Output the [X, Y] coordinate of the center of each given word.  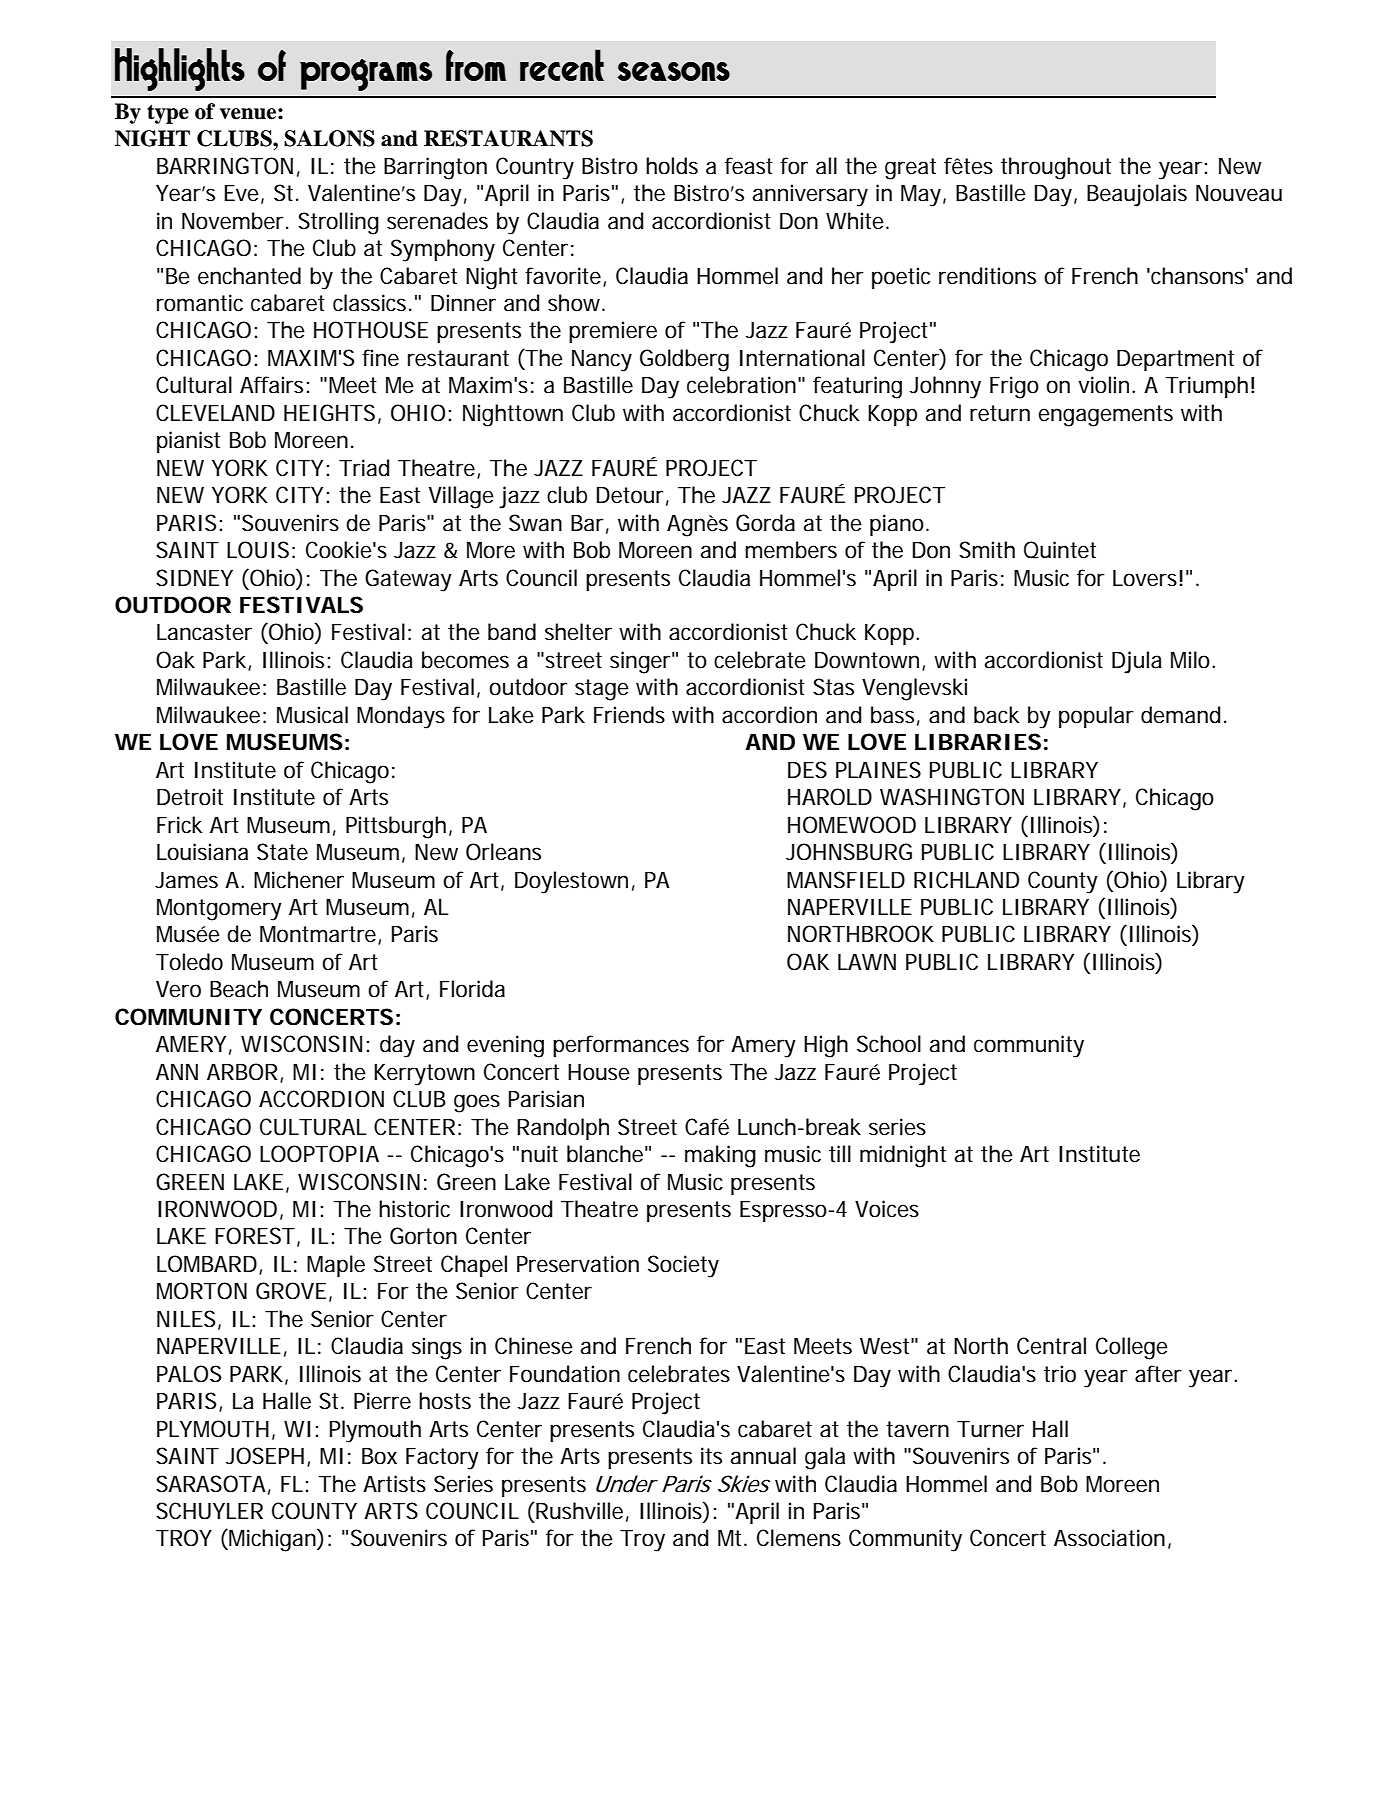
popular [1096, 717]
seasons [673, 71]
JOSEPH [264, 1456]
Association [1109, 1538]
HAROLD [830, 797]
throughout [1056, 168]
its [711, 1456]
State [282, 852]
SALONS [329, 138]
